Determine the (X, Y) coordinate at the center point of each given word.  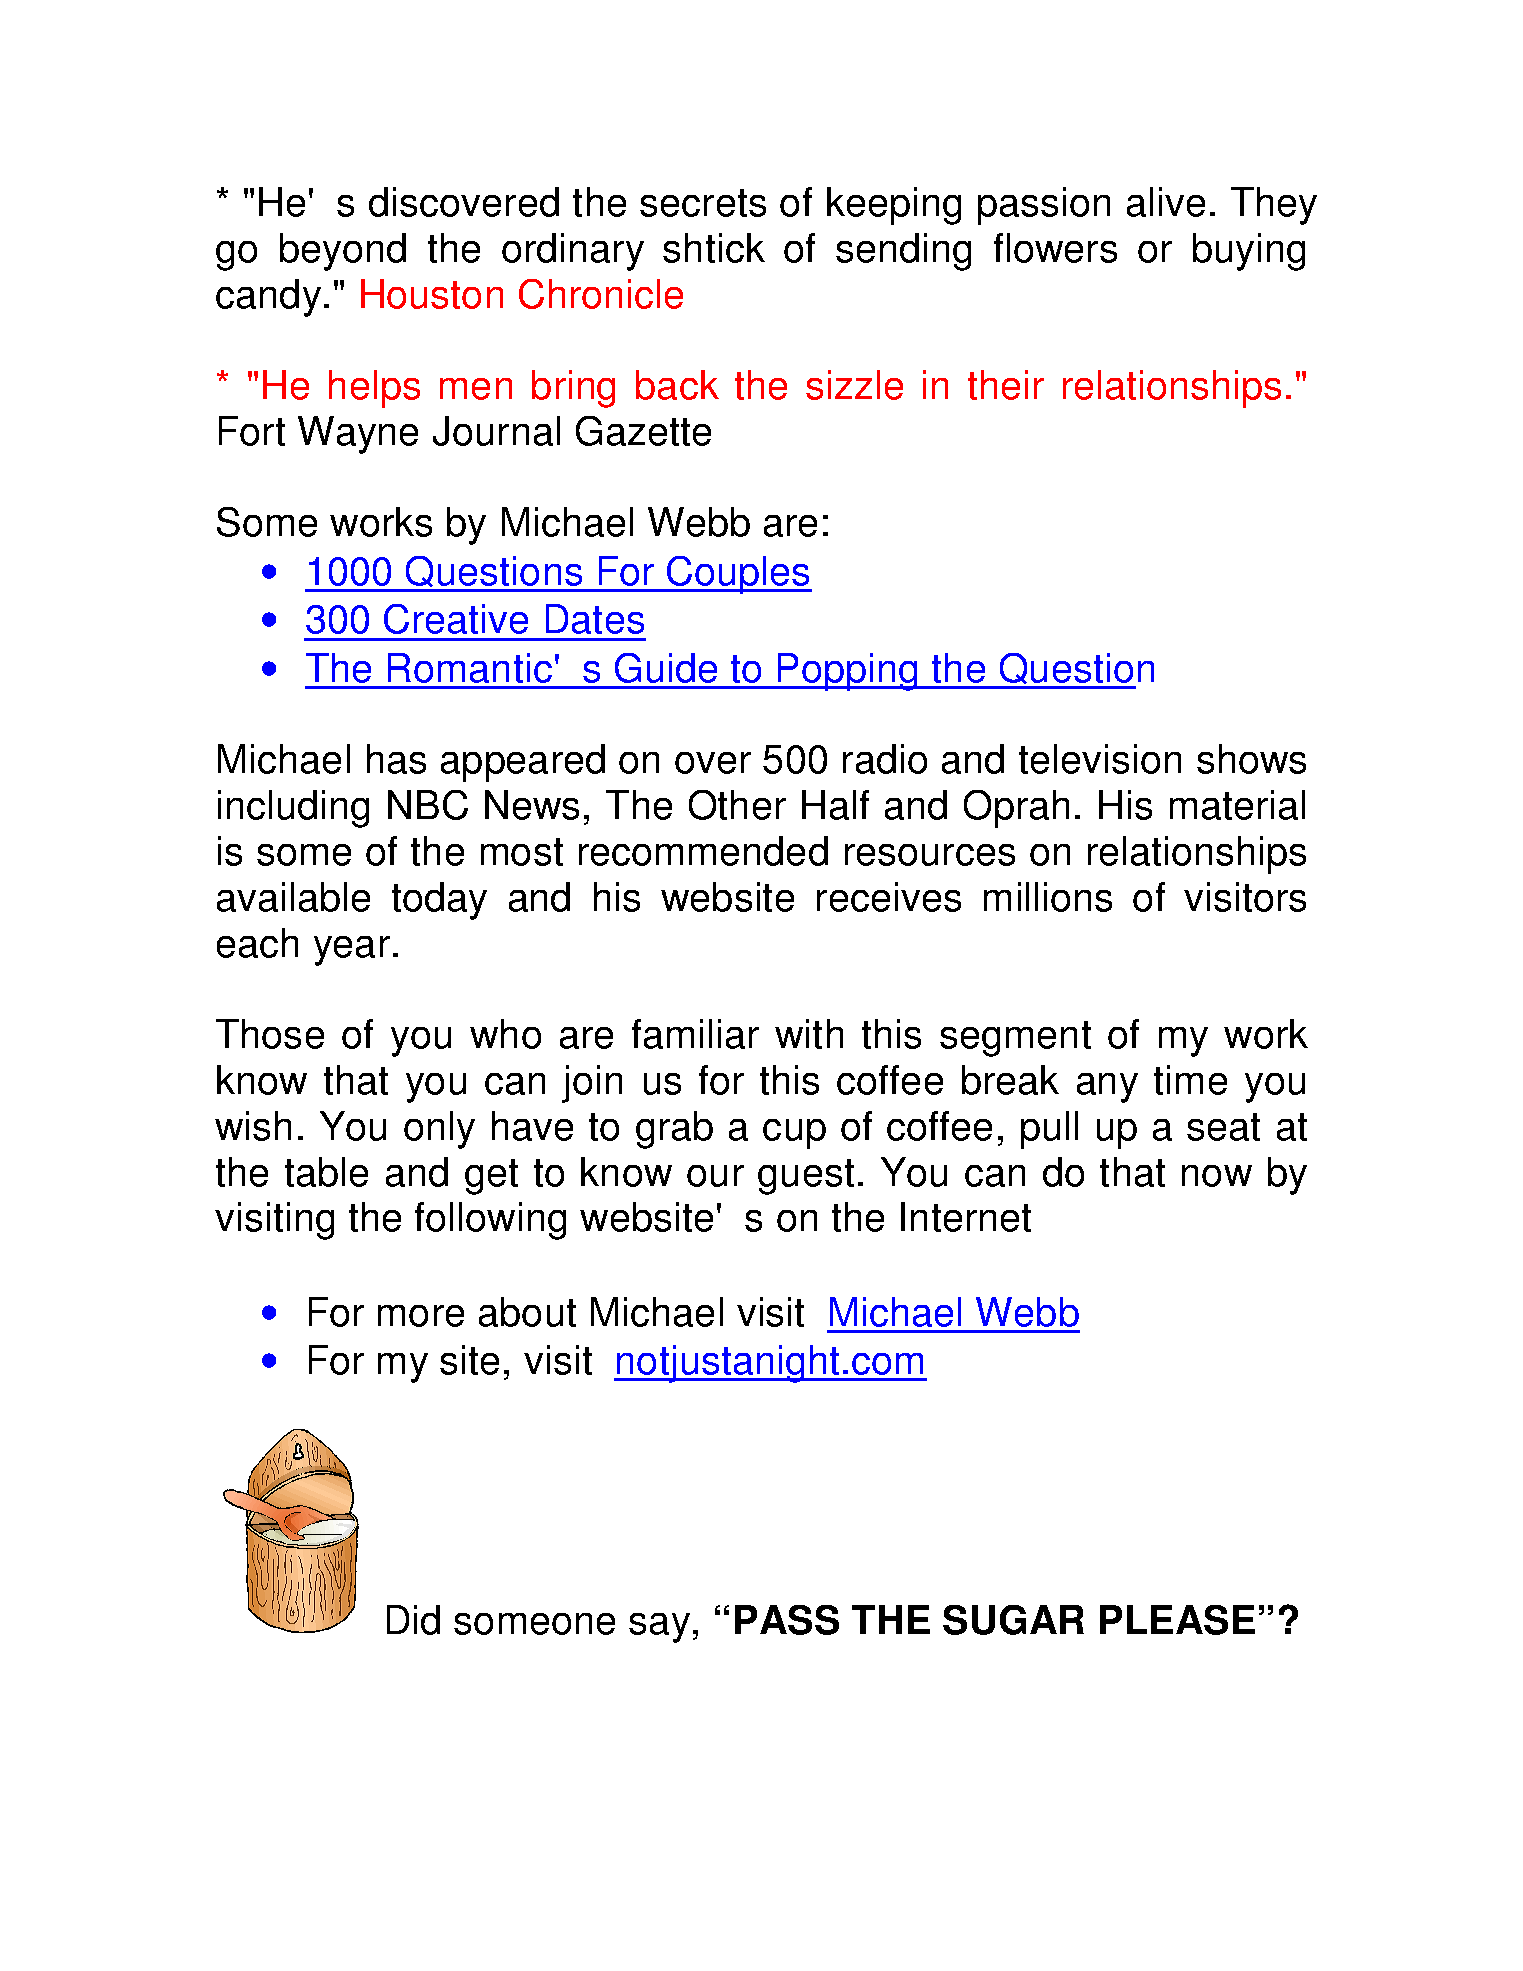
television (1100, 759)
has (396, 759)
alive (1166, 202)
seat (1223, 1127)
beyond (343, 252)
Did (413, 1620)
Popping (847, 672)
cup (794, 1134)
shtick (714, 248)
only (439, 1130)
